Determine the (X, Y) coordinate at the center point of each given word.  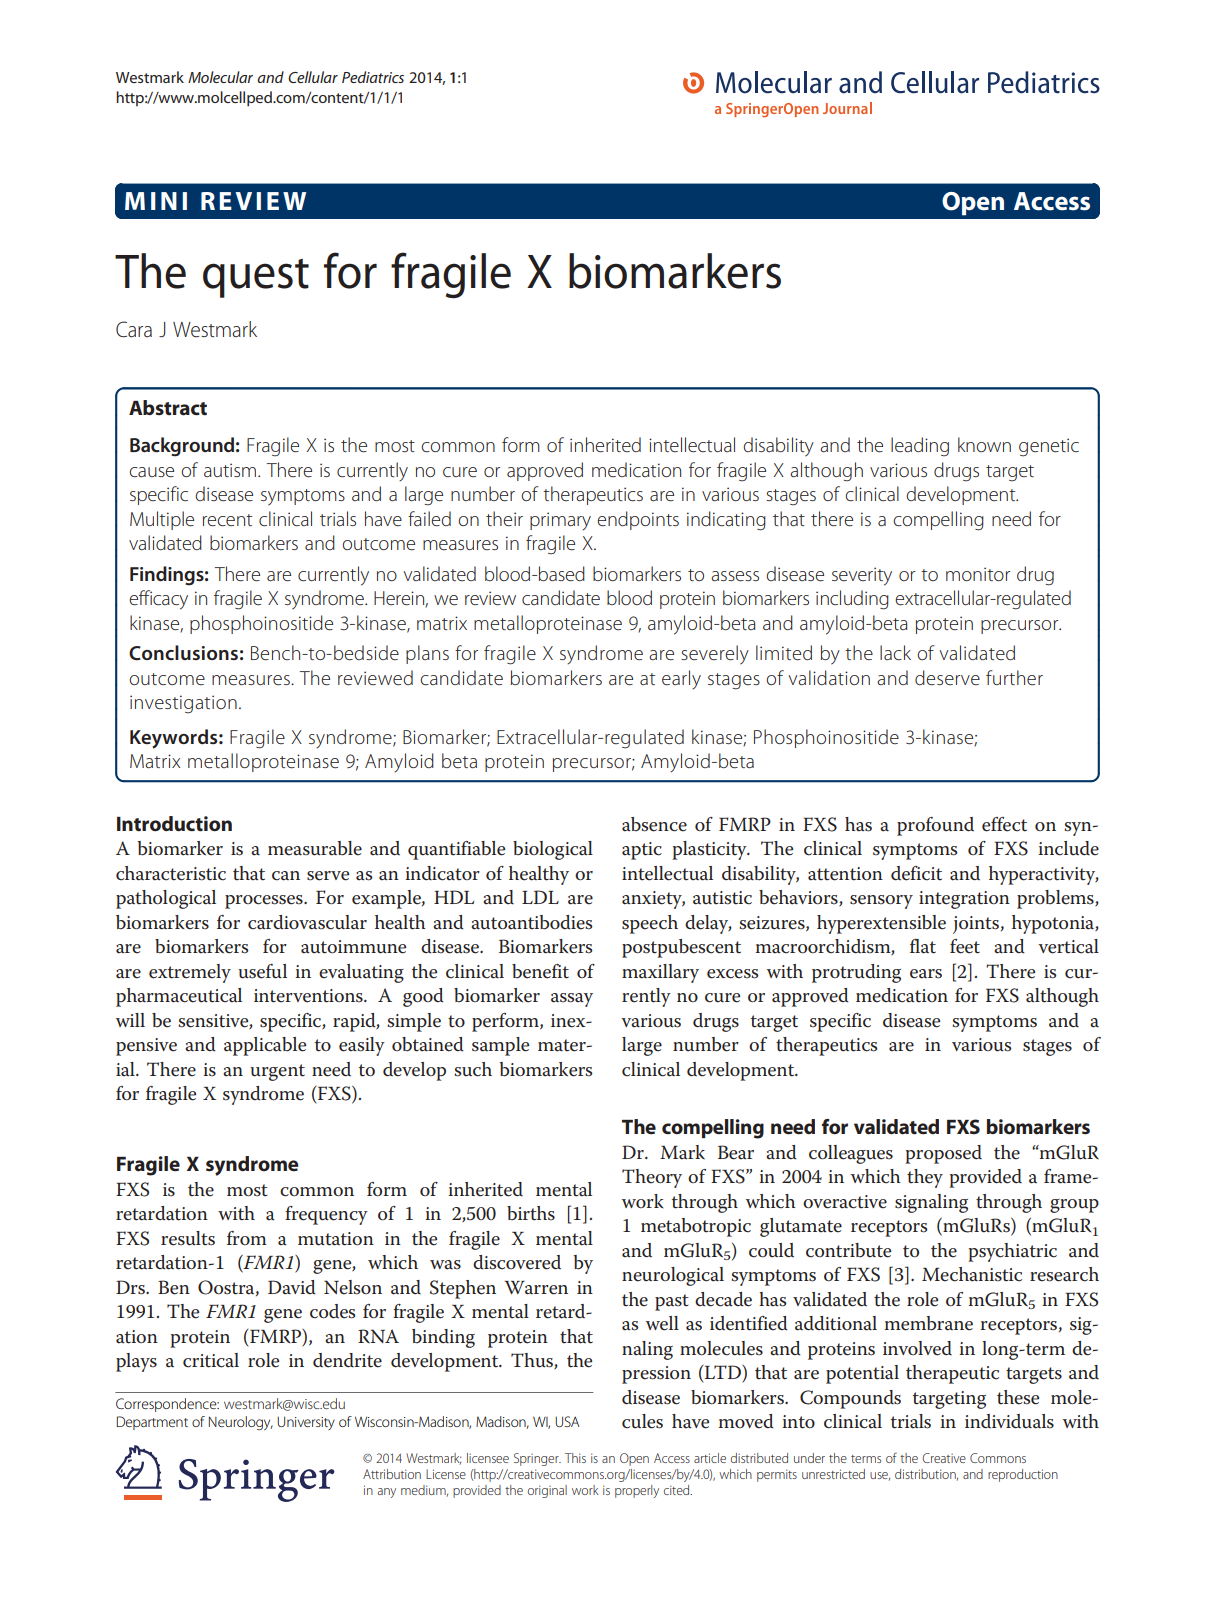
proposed (943, 1154)
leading (920, 447)
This (575, 1458)
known (984, 444)
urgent (277, 1072)
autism (231, 470)
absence (654, 824)
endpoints (638, 520)
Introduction (174, 824)
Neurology (240, 1423)
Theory (652, 1178)
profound (935, 826)
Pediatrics (373, 77)
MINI (156, 201)
